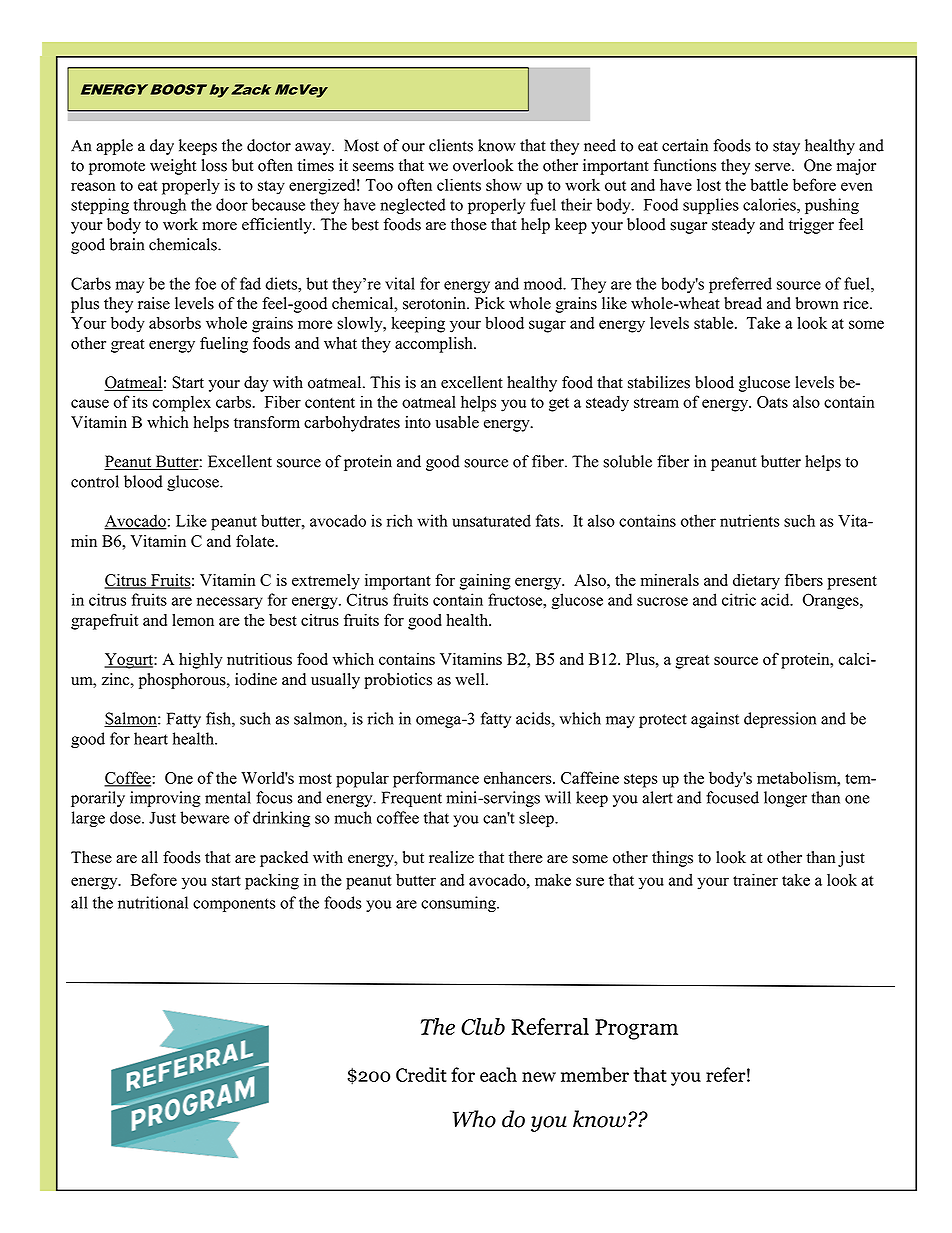 The image size is (952, 1233). What do you see at coordinates (780, 720) in the page?
I see `depression` at bounding box center [780, 720].
